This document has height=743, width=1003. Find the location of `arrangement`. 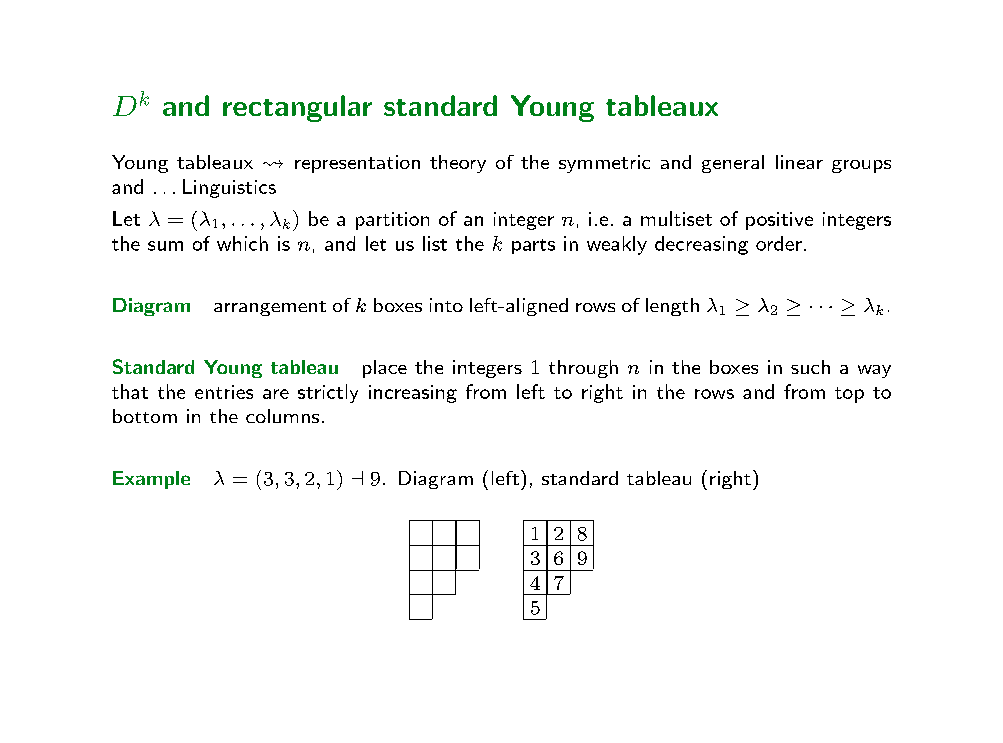

arrangement is located at coordinates (270, 308).
